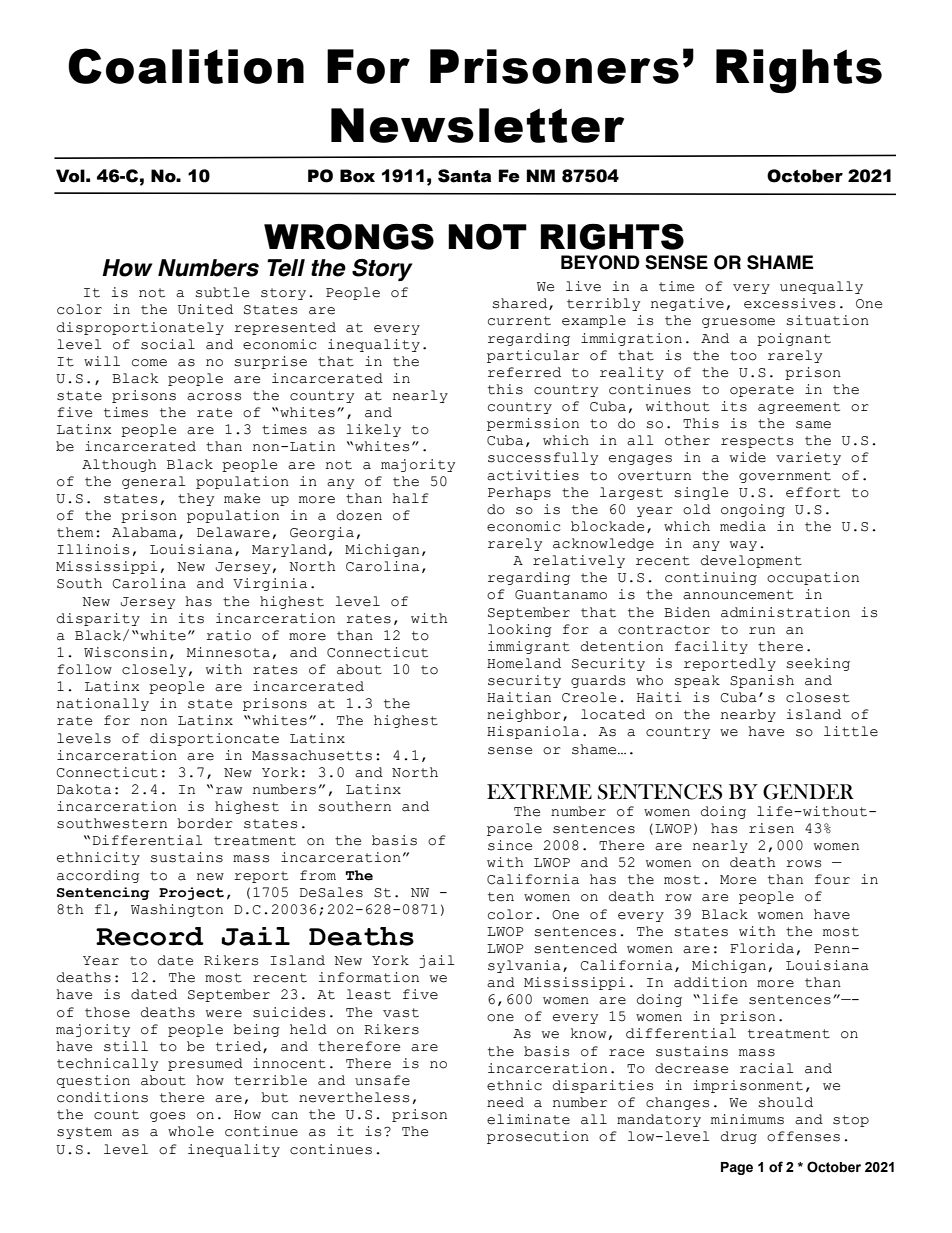 The image size is (952, 1233). I want to click on gruesome, so click(738, 323).
